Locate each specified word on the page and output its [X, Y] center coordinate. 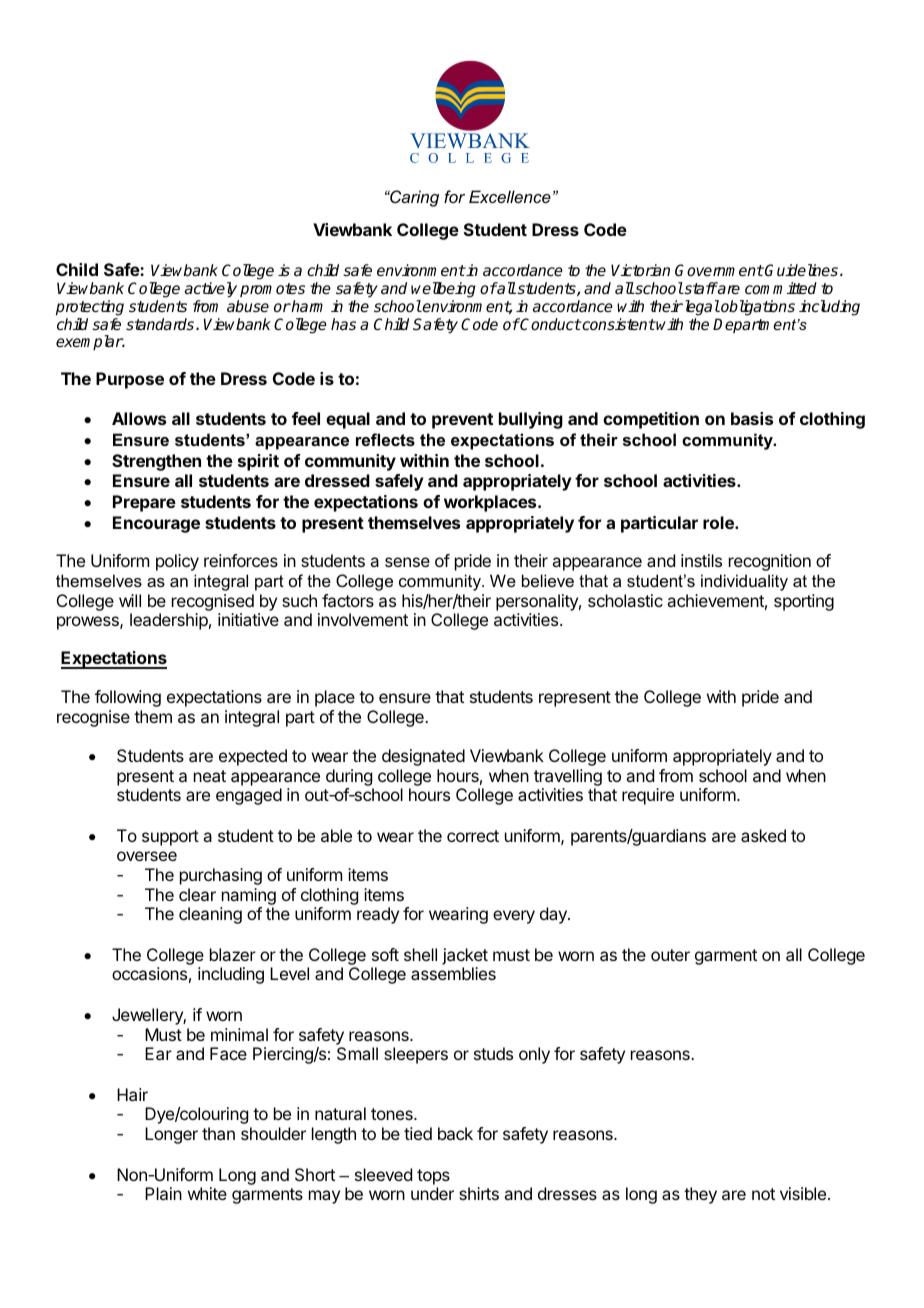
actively [211, 290]
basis [752, 418]
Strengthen [156, 462]
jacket [465, 956]
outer [670, 955]
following [128, 698]
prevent [462, 421]
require [648, 796]
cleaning [210, 915]
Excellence [510, 196]
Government [719, 270]
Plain [163, 1193]
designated [423, 757]
